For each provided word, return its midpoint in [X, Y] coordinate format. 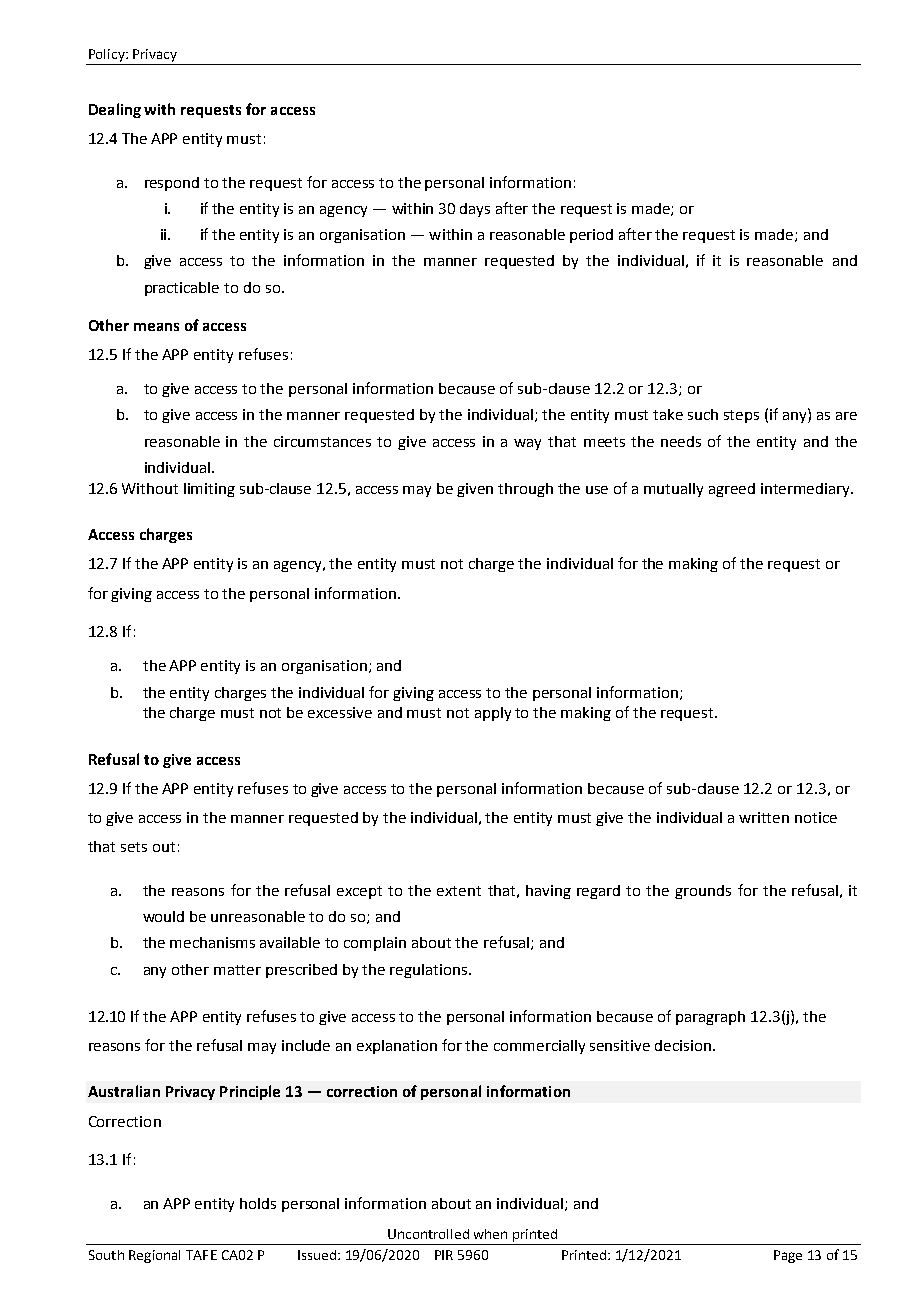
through [525, 490]
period [591, 236]
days [475, 210]
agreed [732, 490]
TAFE [201, 1255]
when [490, 1234]
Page [788, 1256]
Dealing [115, 110]
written [764, 817]
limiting [209, 490]
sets [134, 847]
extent [459, 891]
